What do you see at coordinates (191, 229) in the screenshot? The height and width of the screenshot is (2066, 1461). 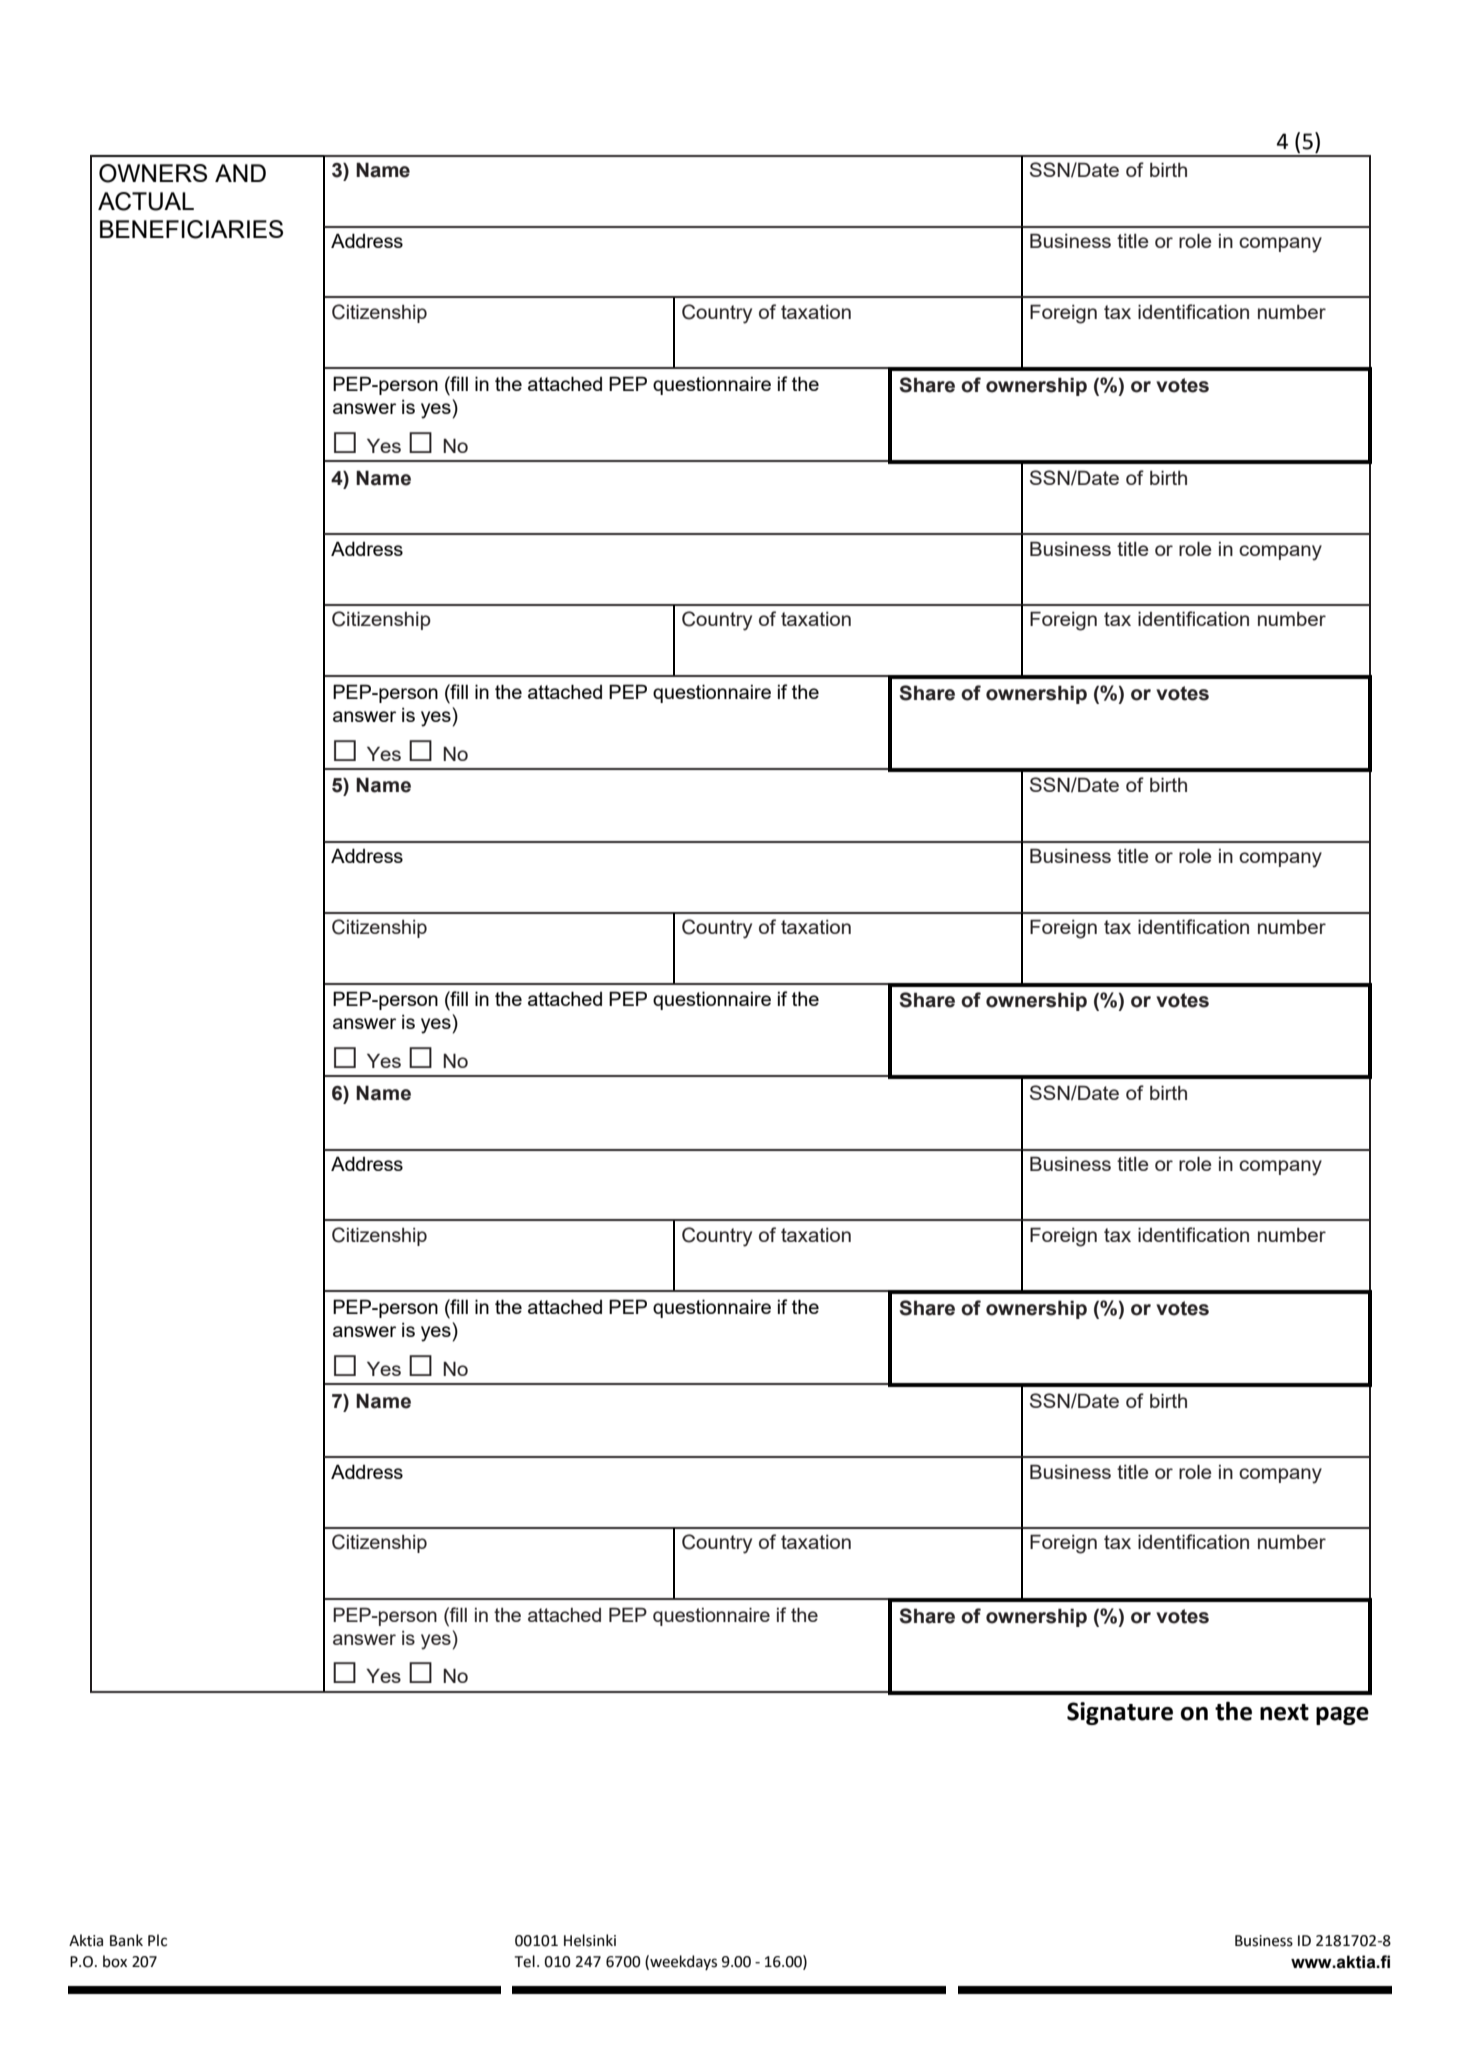 I see `BENEFICIARIES` at bounding box center [191, 229].
